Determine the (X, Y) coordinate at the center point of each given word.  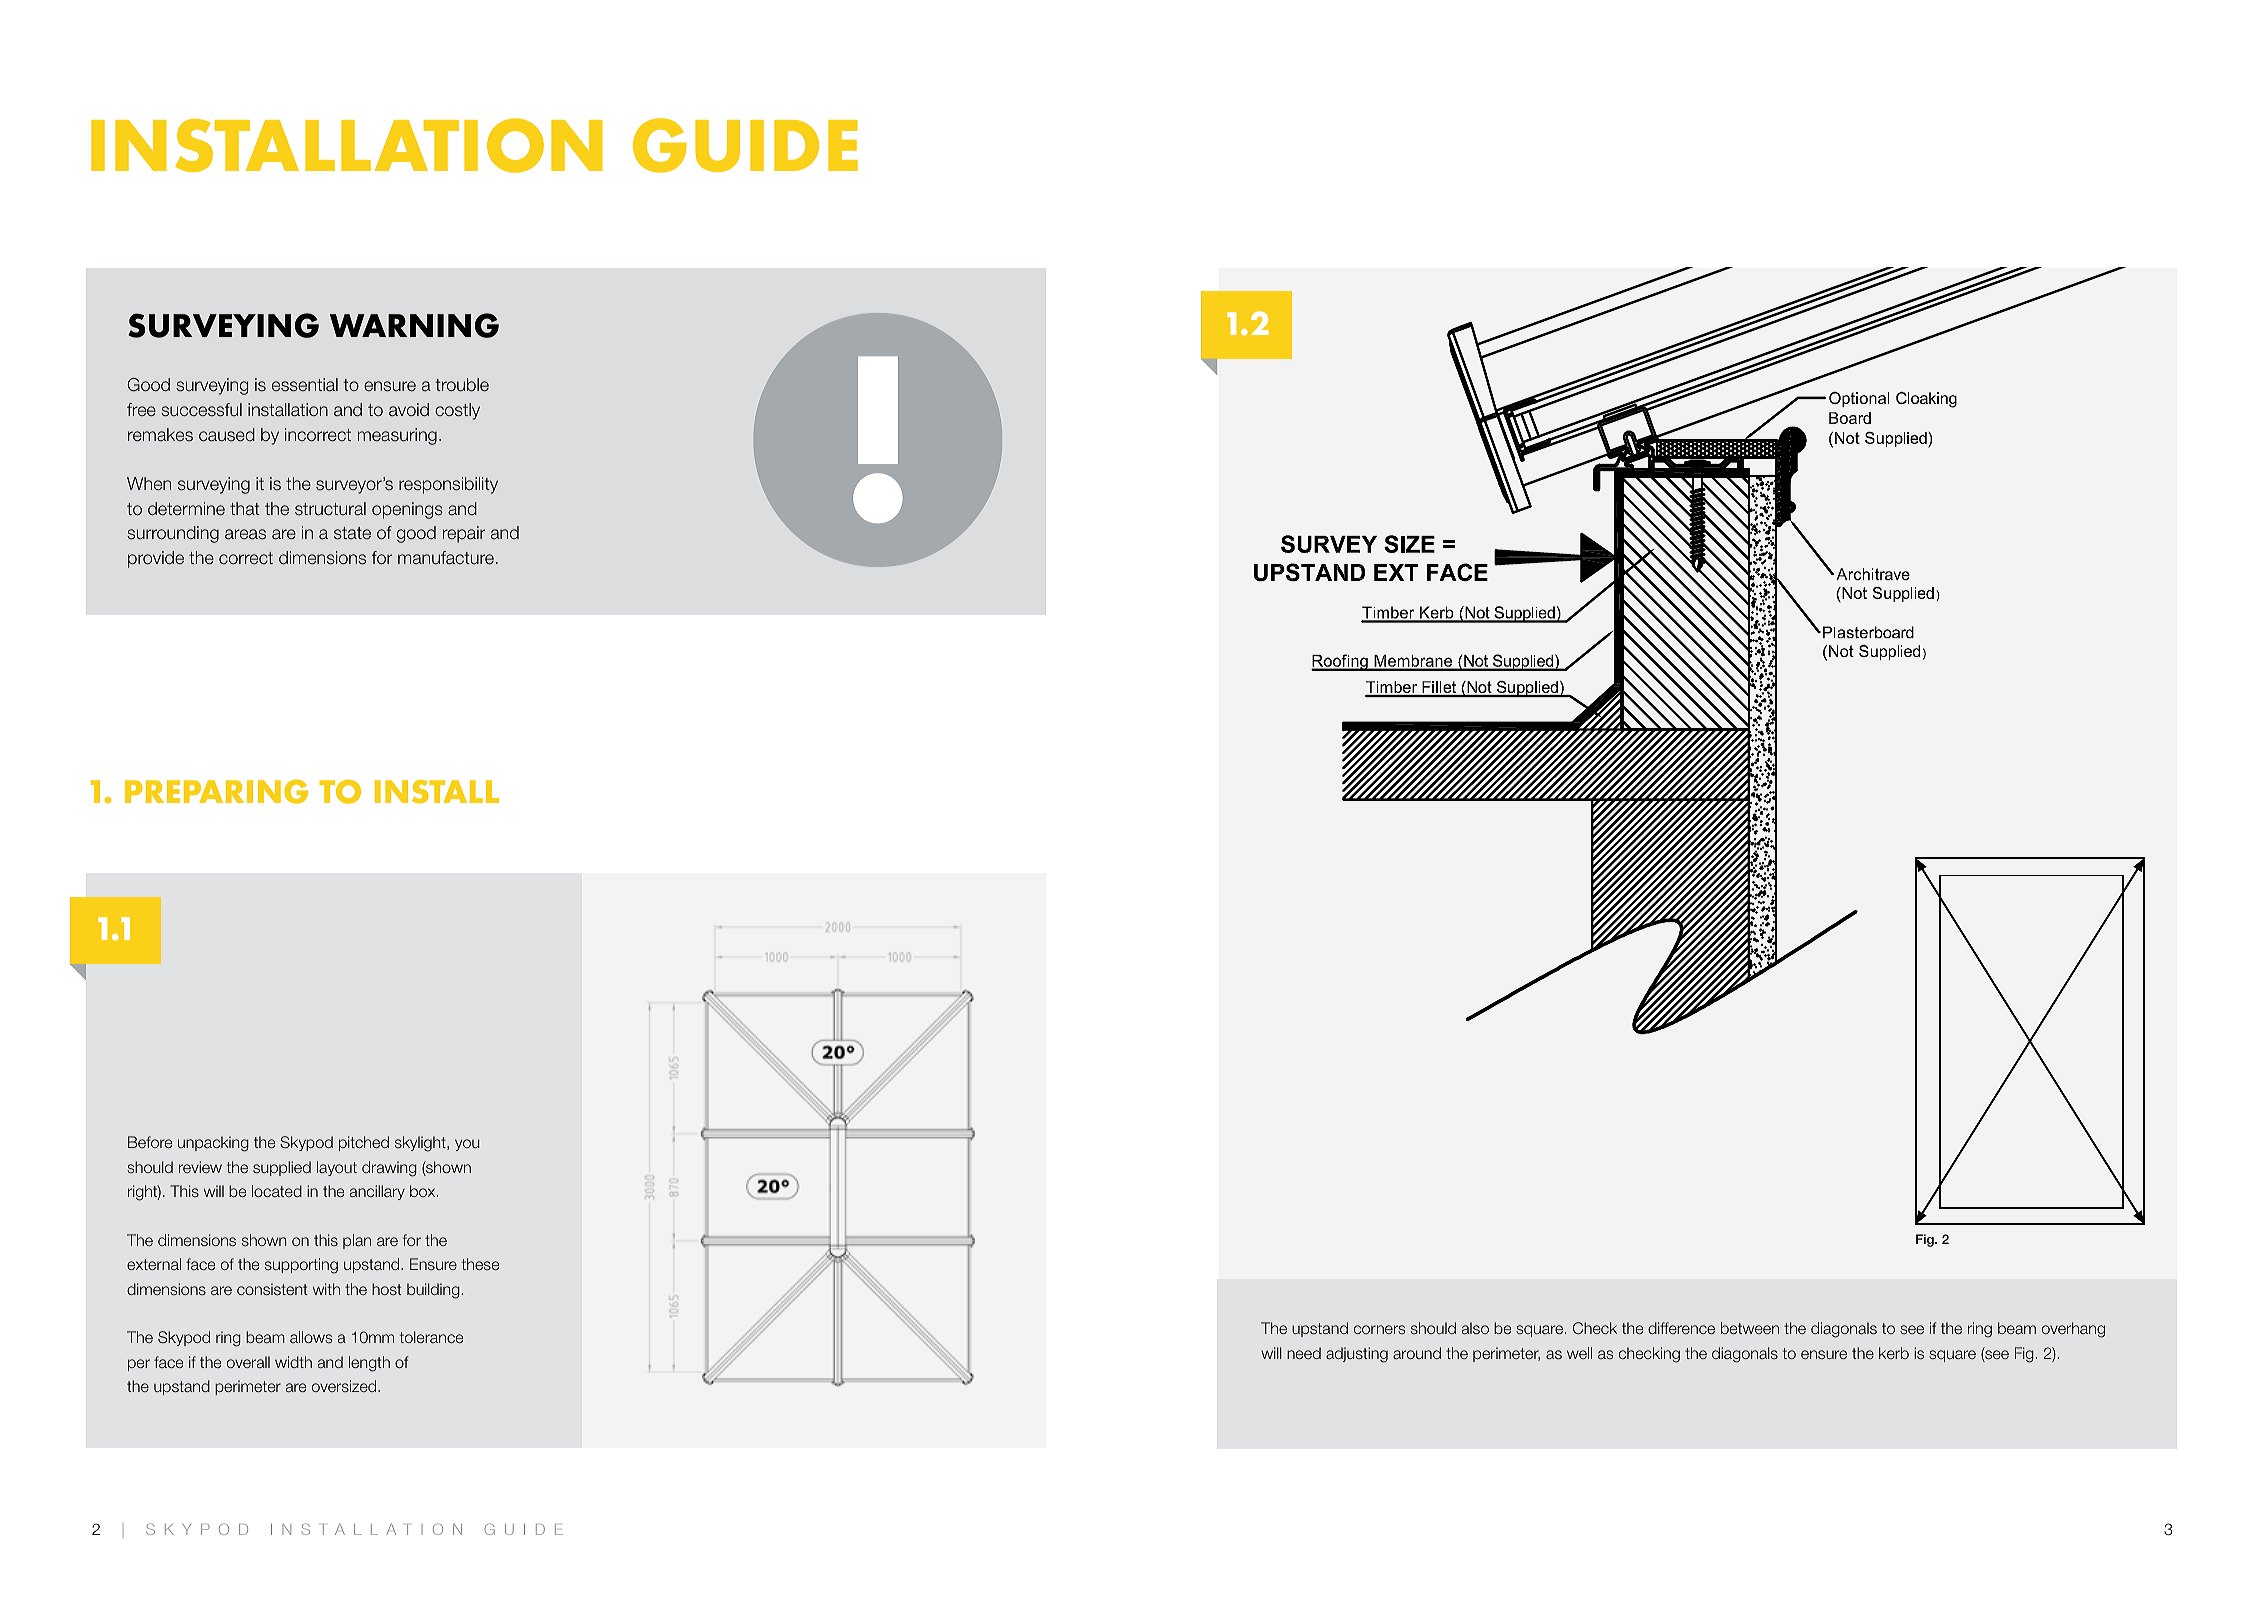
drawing (389, 1169)
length (369, 1364)
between (1750, 1328)
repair (464, 534)
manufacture (446, 558)
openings (407, 510)
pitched (364, 1143)
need (1304, 1353)
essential (305, 385)
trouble (462, 385)
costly (457, 411)
